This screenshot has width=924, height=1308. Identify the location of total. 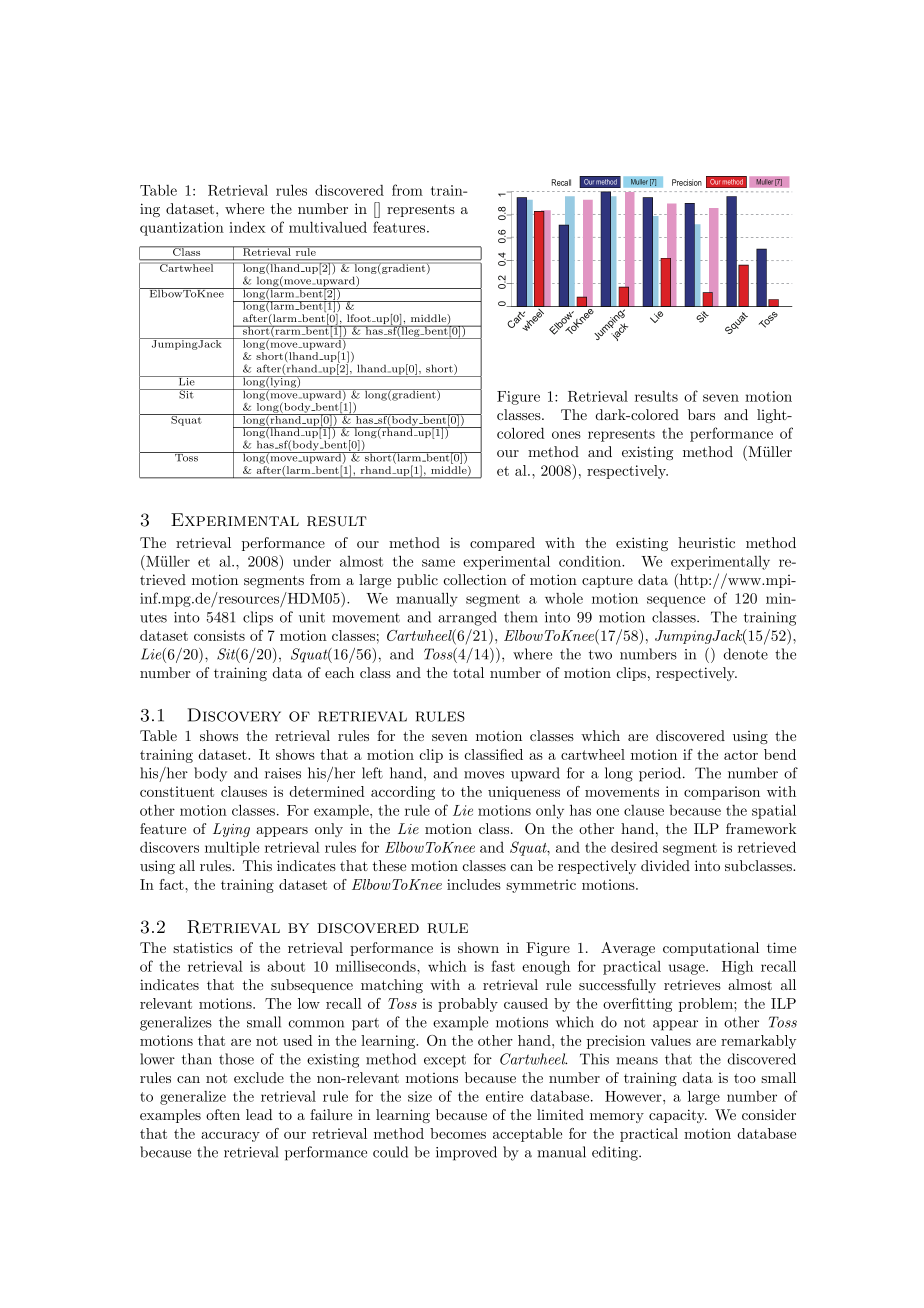
(468, 672).
